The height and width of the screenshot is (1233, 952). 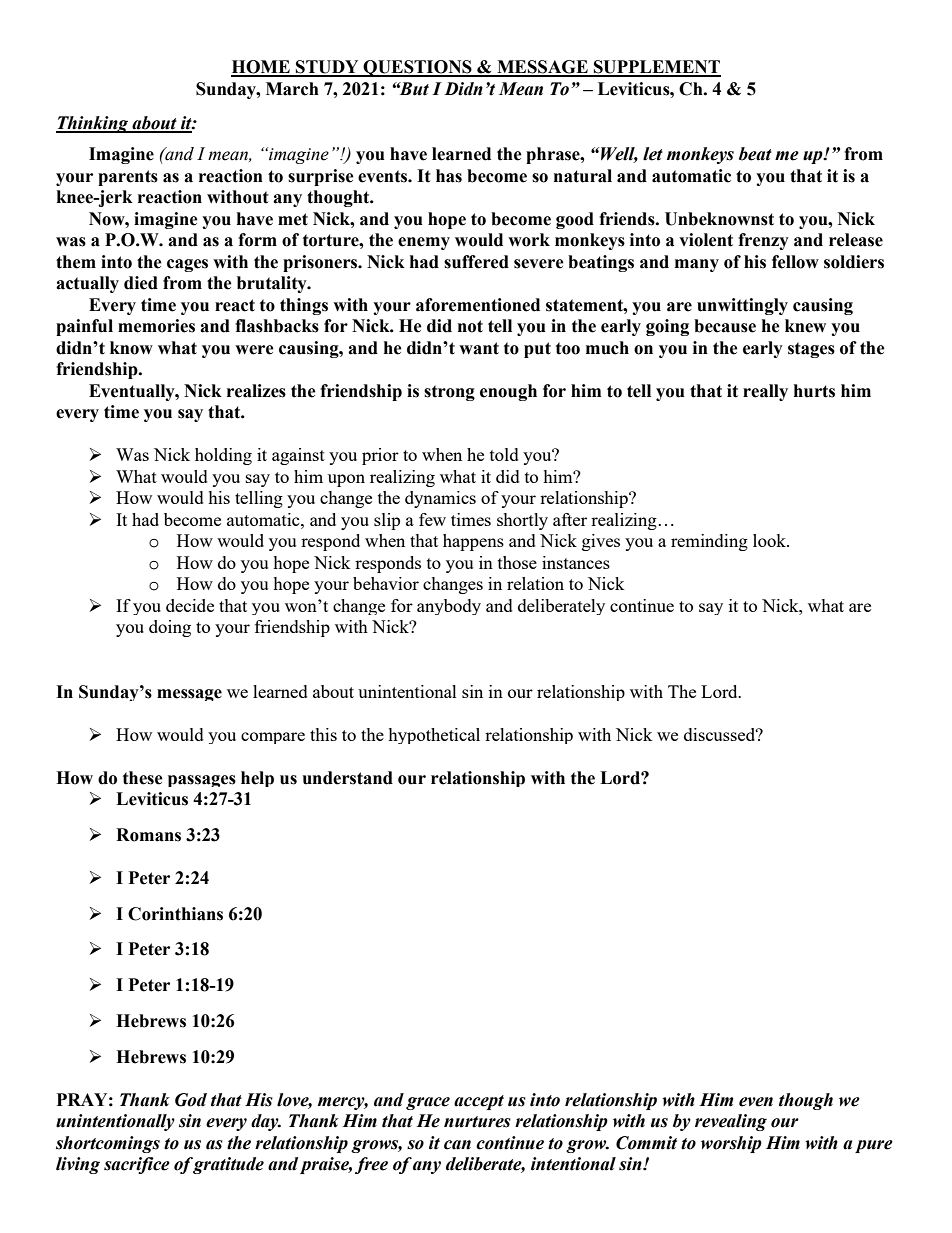 I want to click on QUESTIONS, so click(x=418, y=68).
